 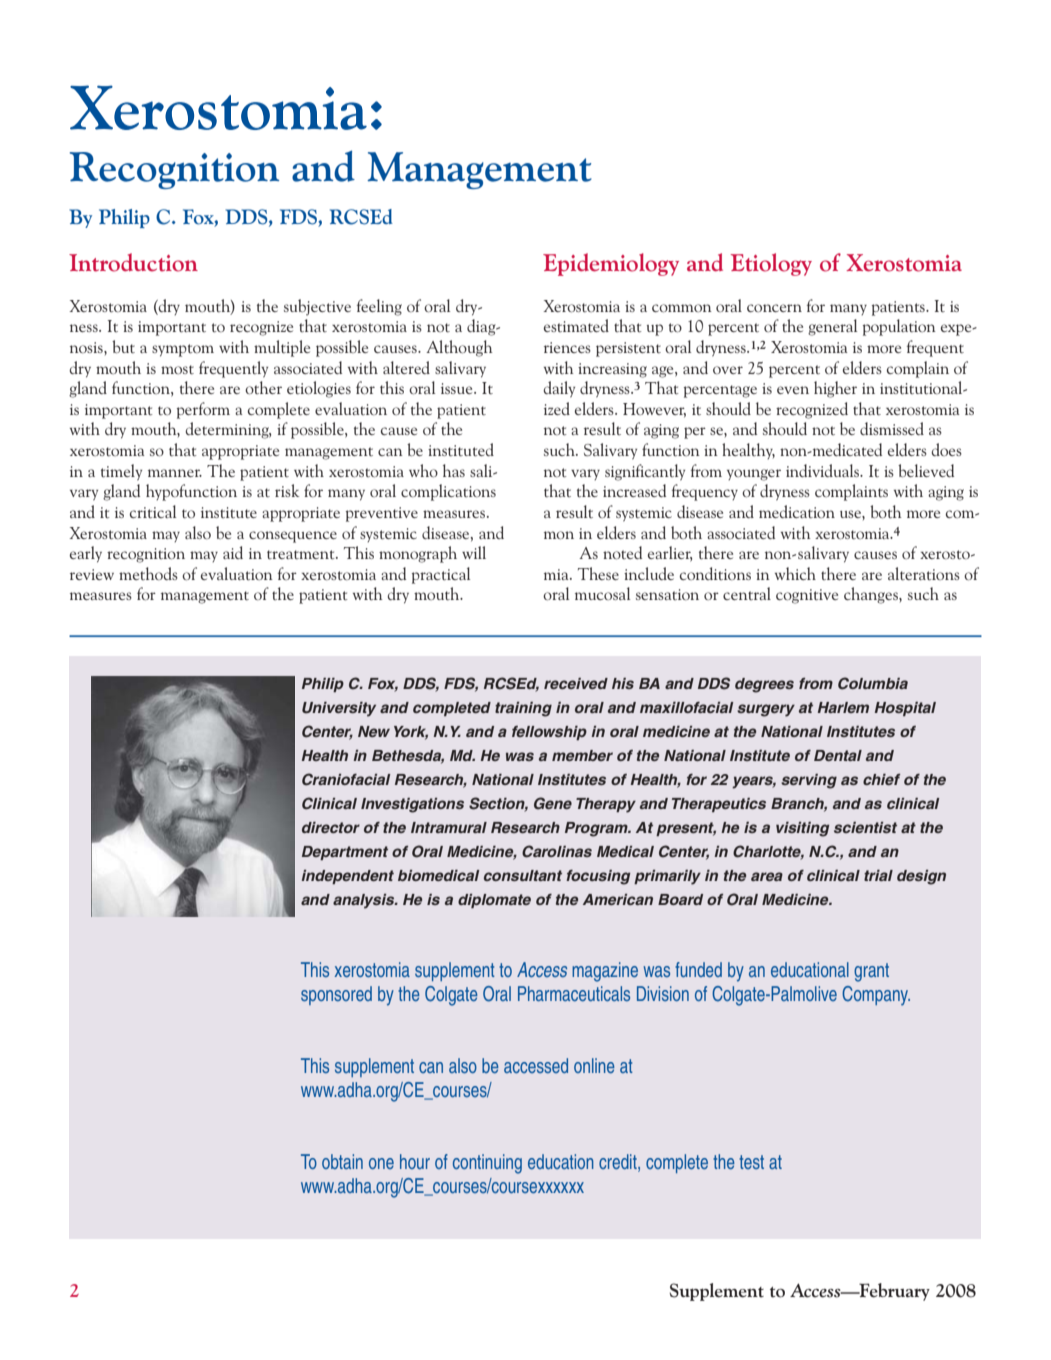 I want to click on will, so click(x=474, y=552).
